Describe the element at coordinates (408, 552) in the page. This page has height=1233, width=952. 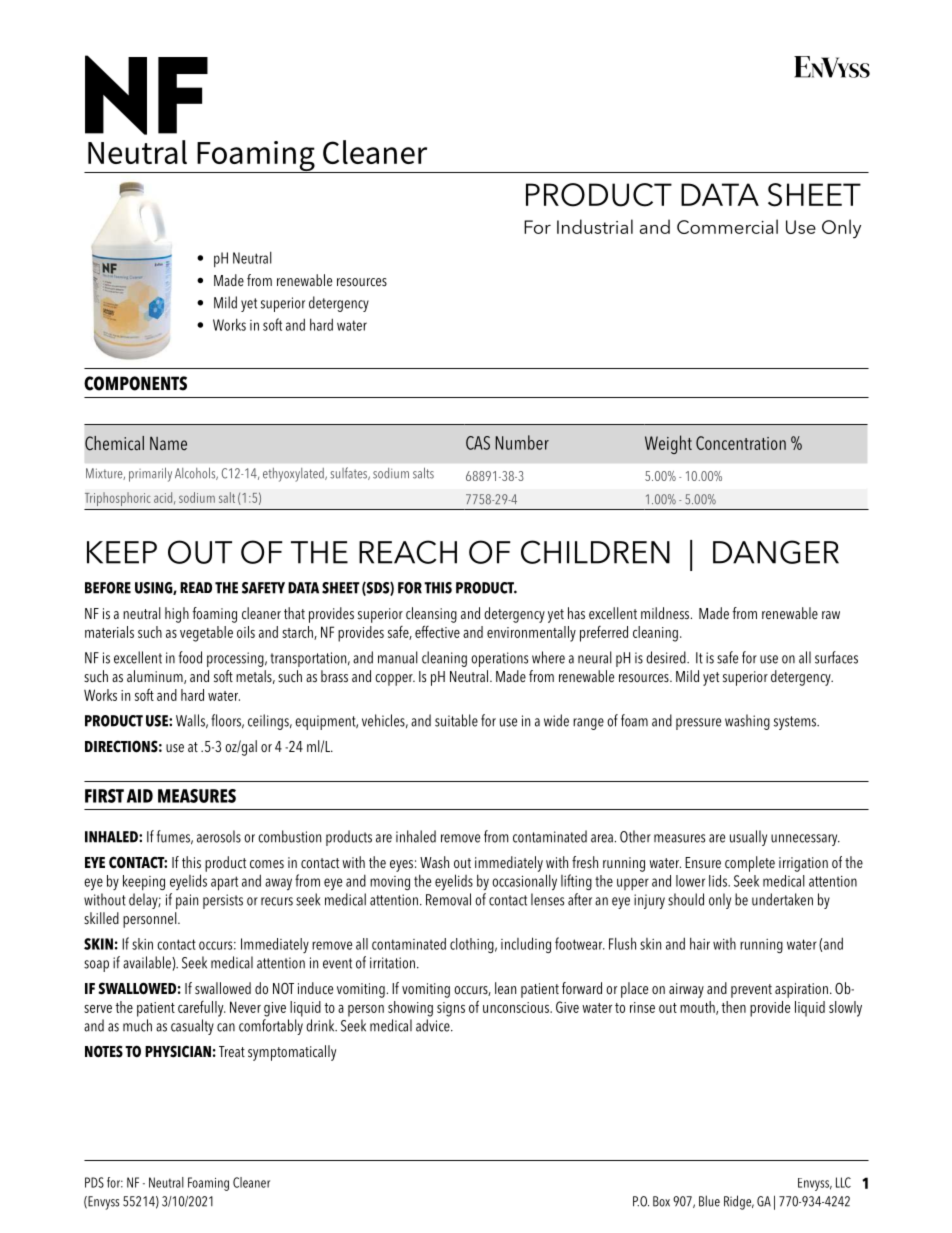
I see `REACH` at that location.
